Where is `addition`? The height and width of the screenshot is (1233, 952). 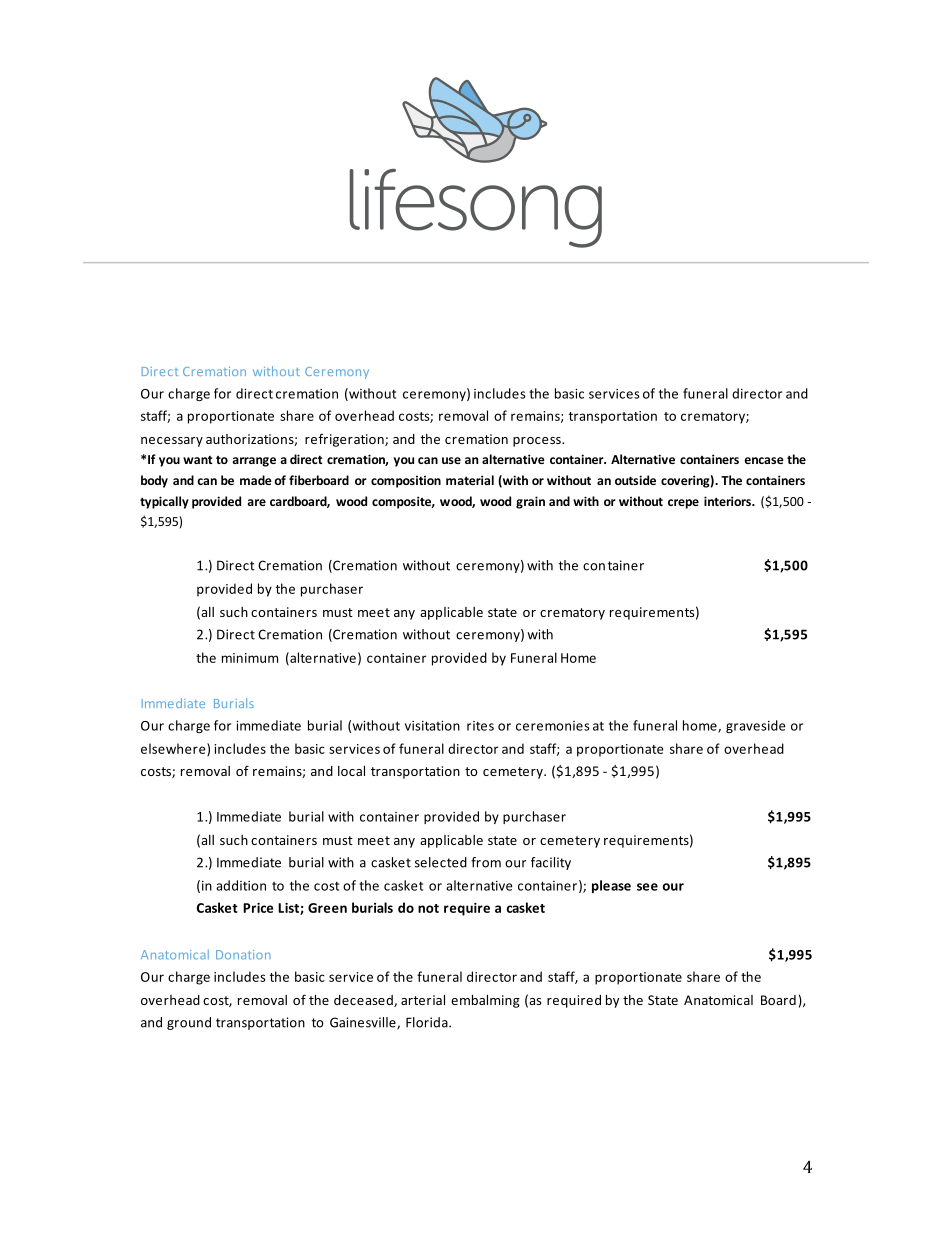 addition is located at coordinates (241, 885).
